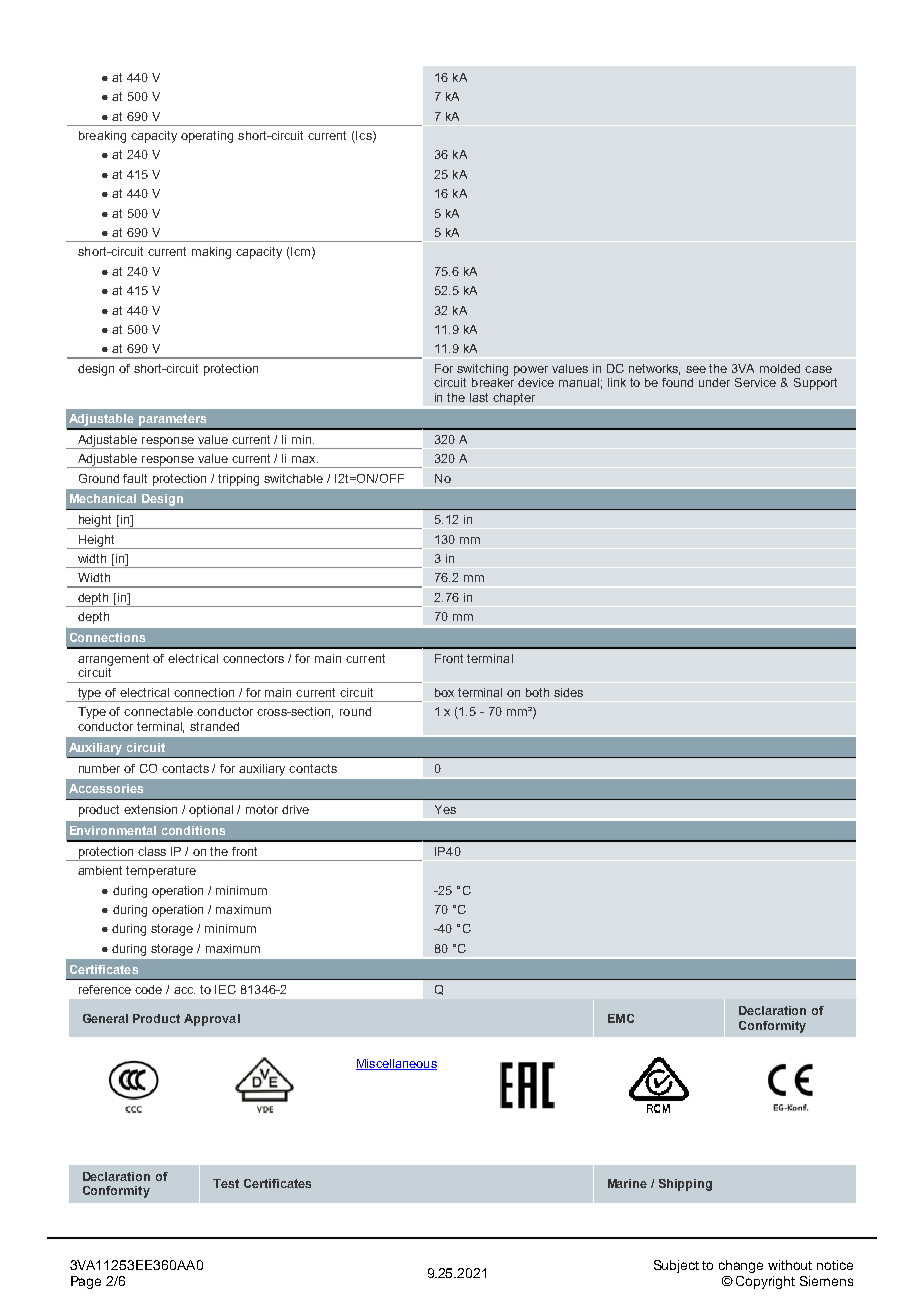 This document has height=1308, width=924. I want to click on Service, so click(755, 382).
